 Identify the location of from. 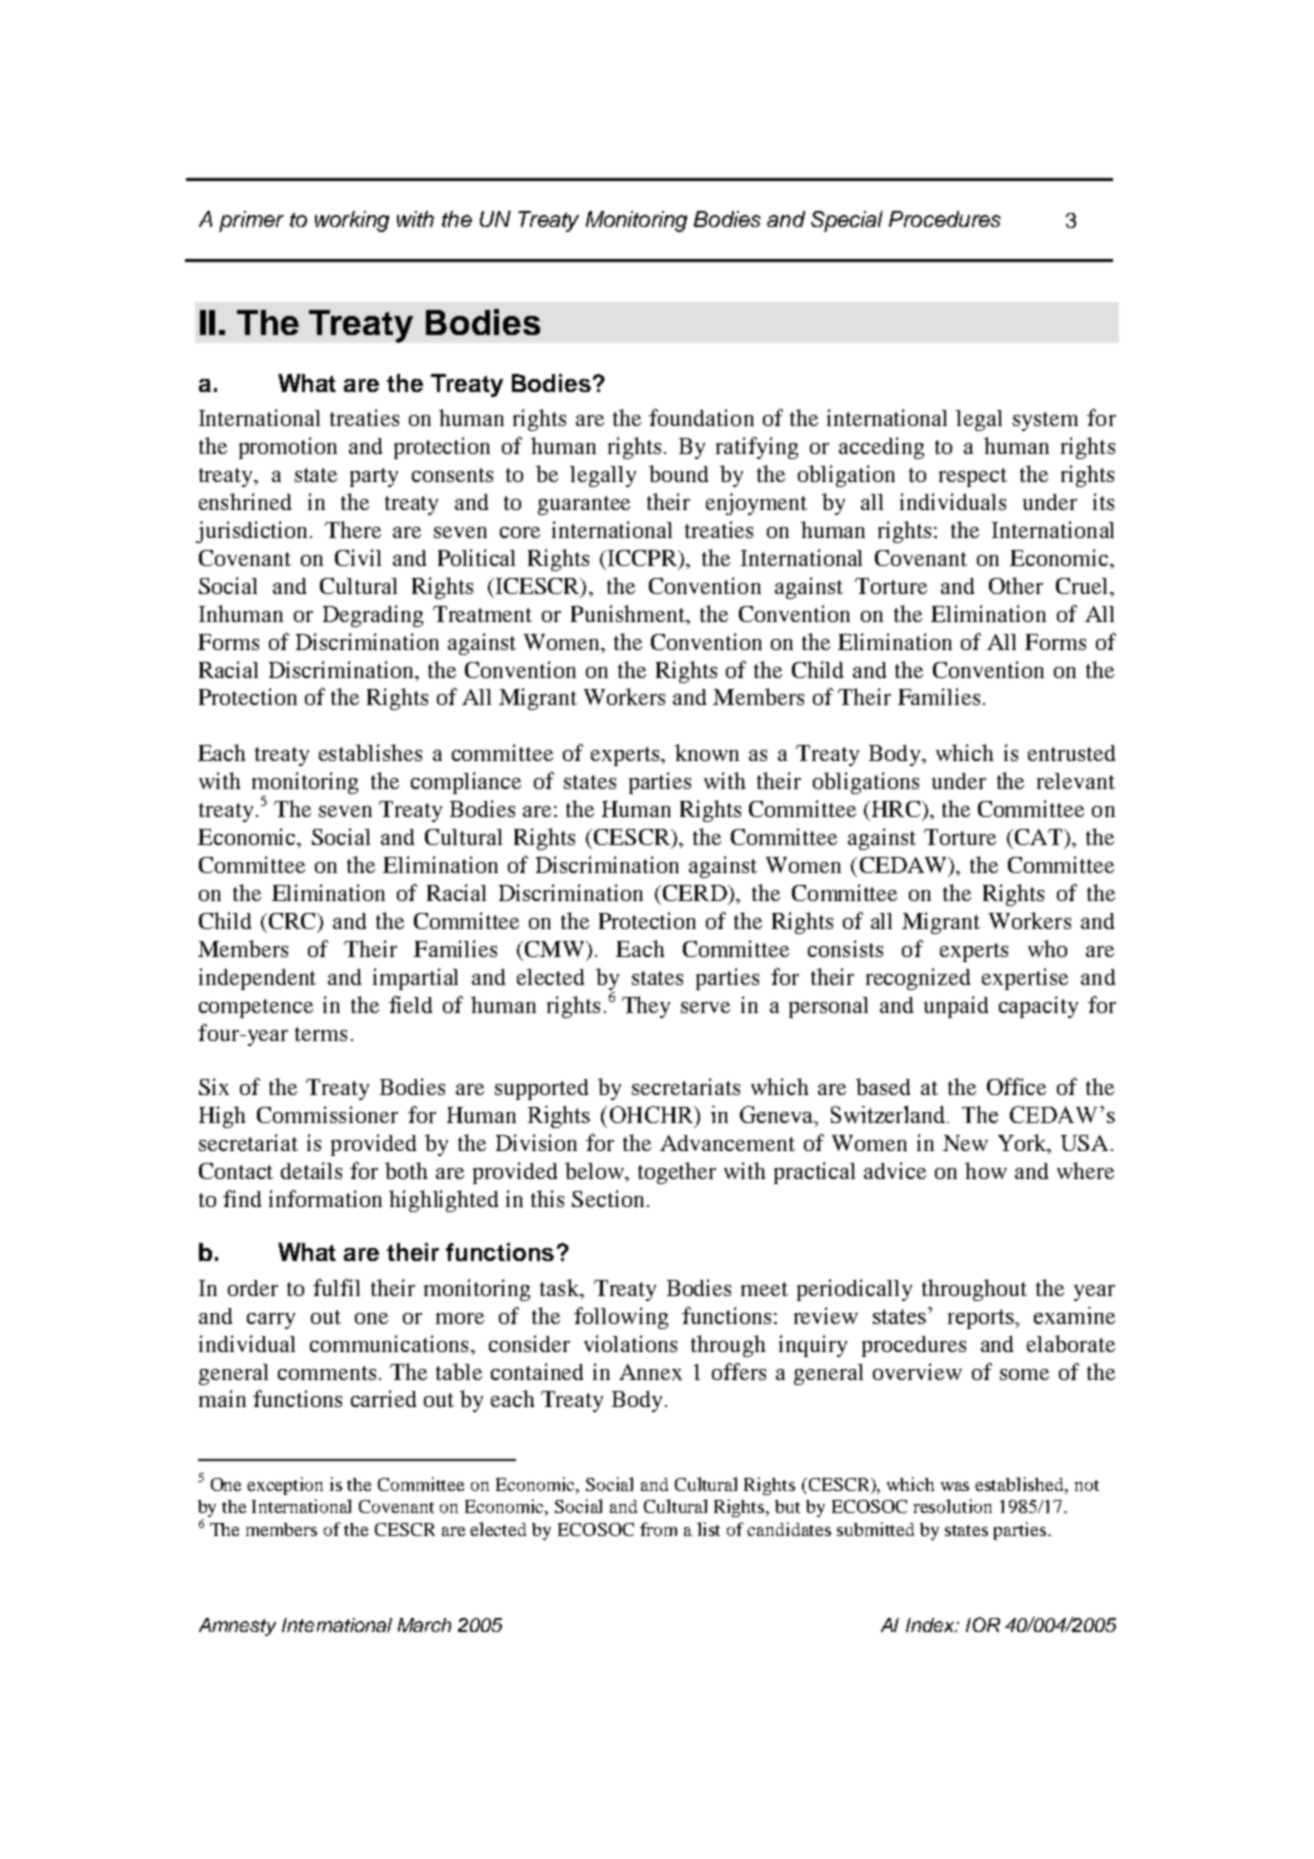
(658, 1529).
